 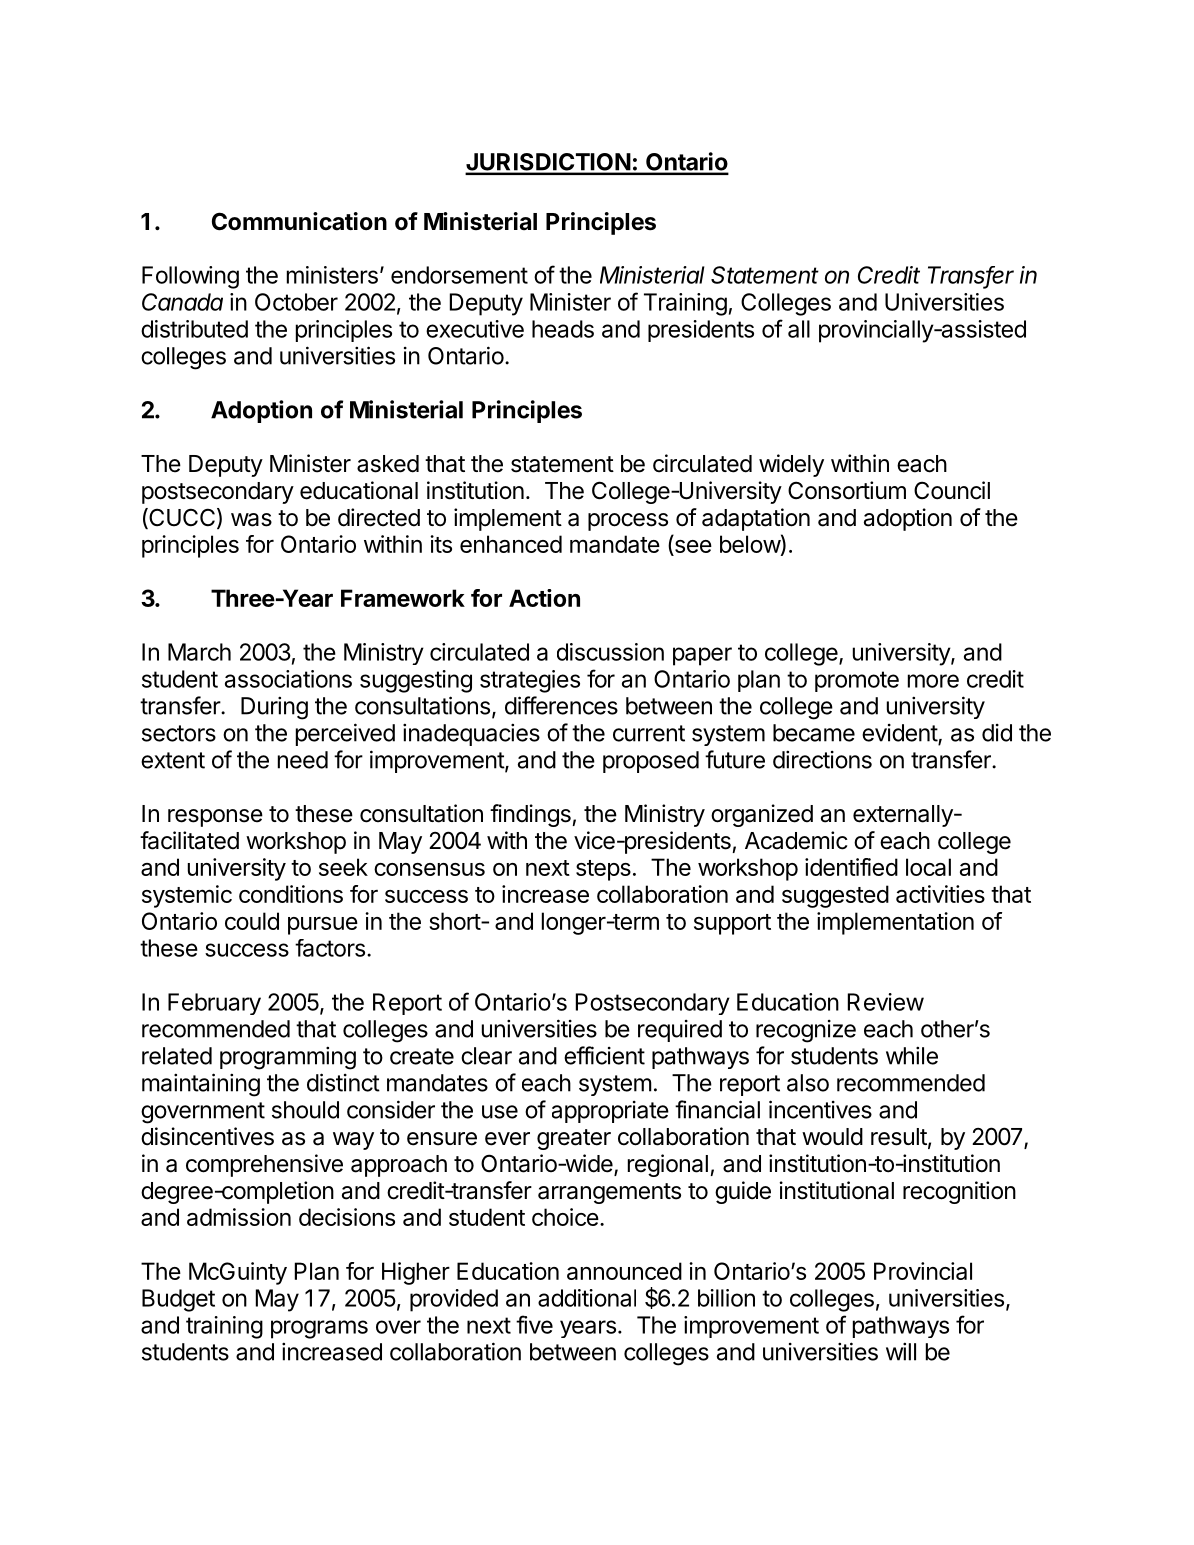 What do you see at coordinates (901, 1351) in the screenshot?
I see `will` at bounding box center [901, 1351].
